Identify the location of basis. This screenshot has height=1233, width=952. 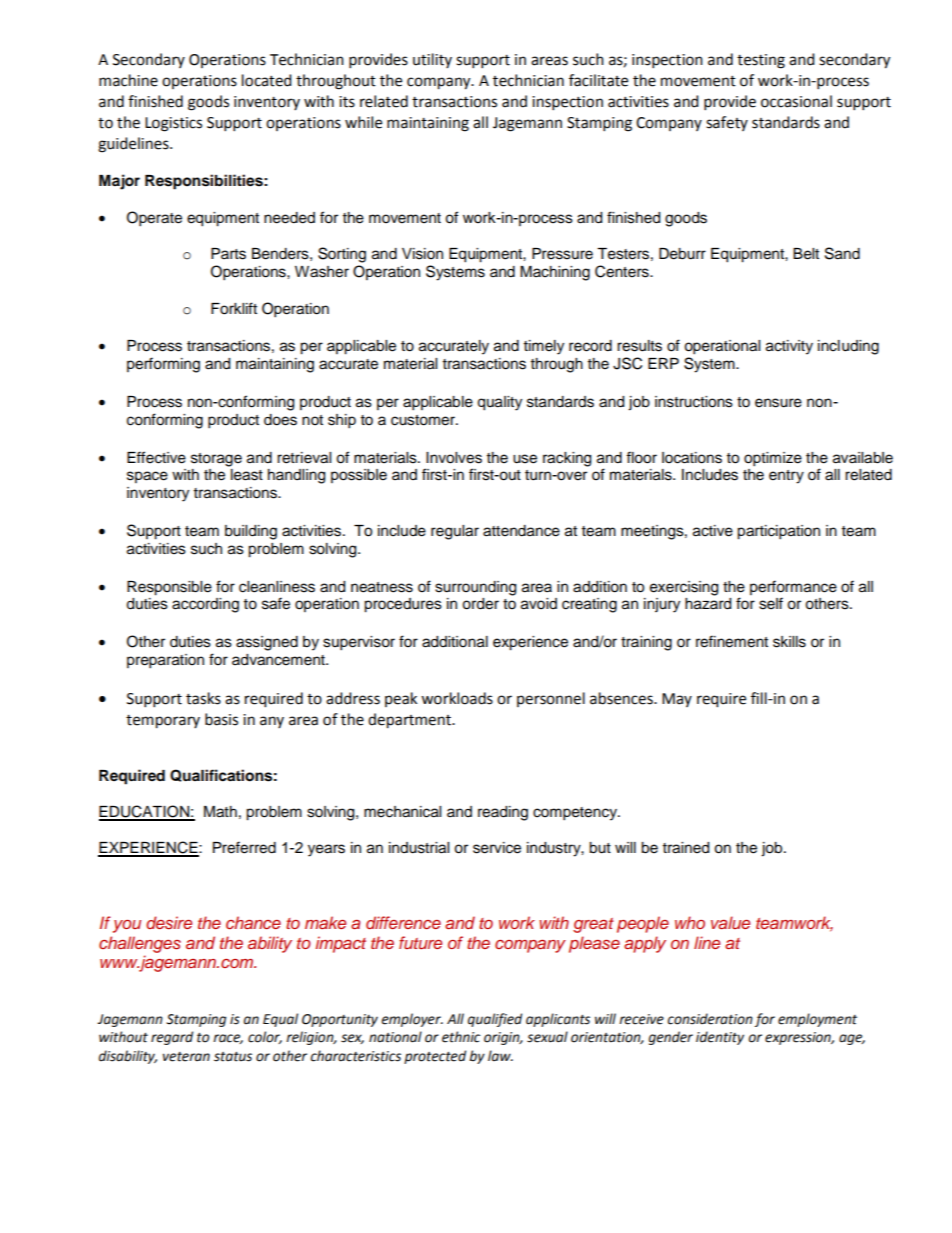
(221, 719).
